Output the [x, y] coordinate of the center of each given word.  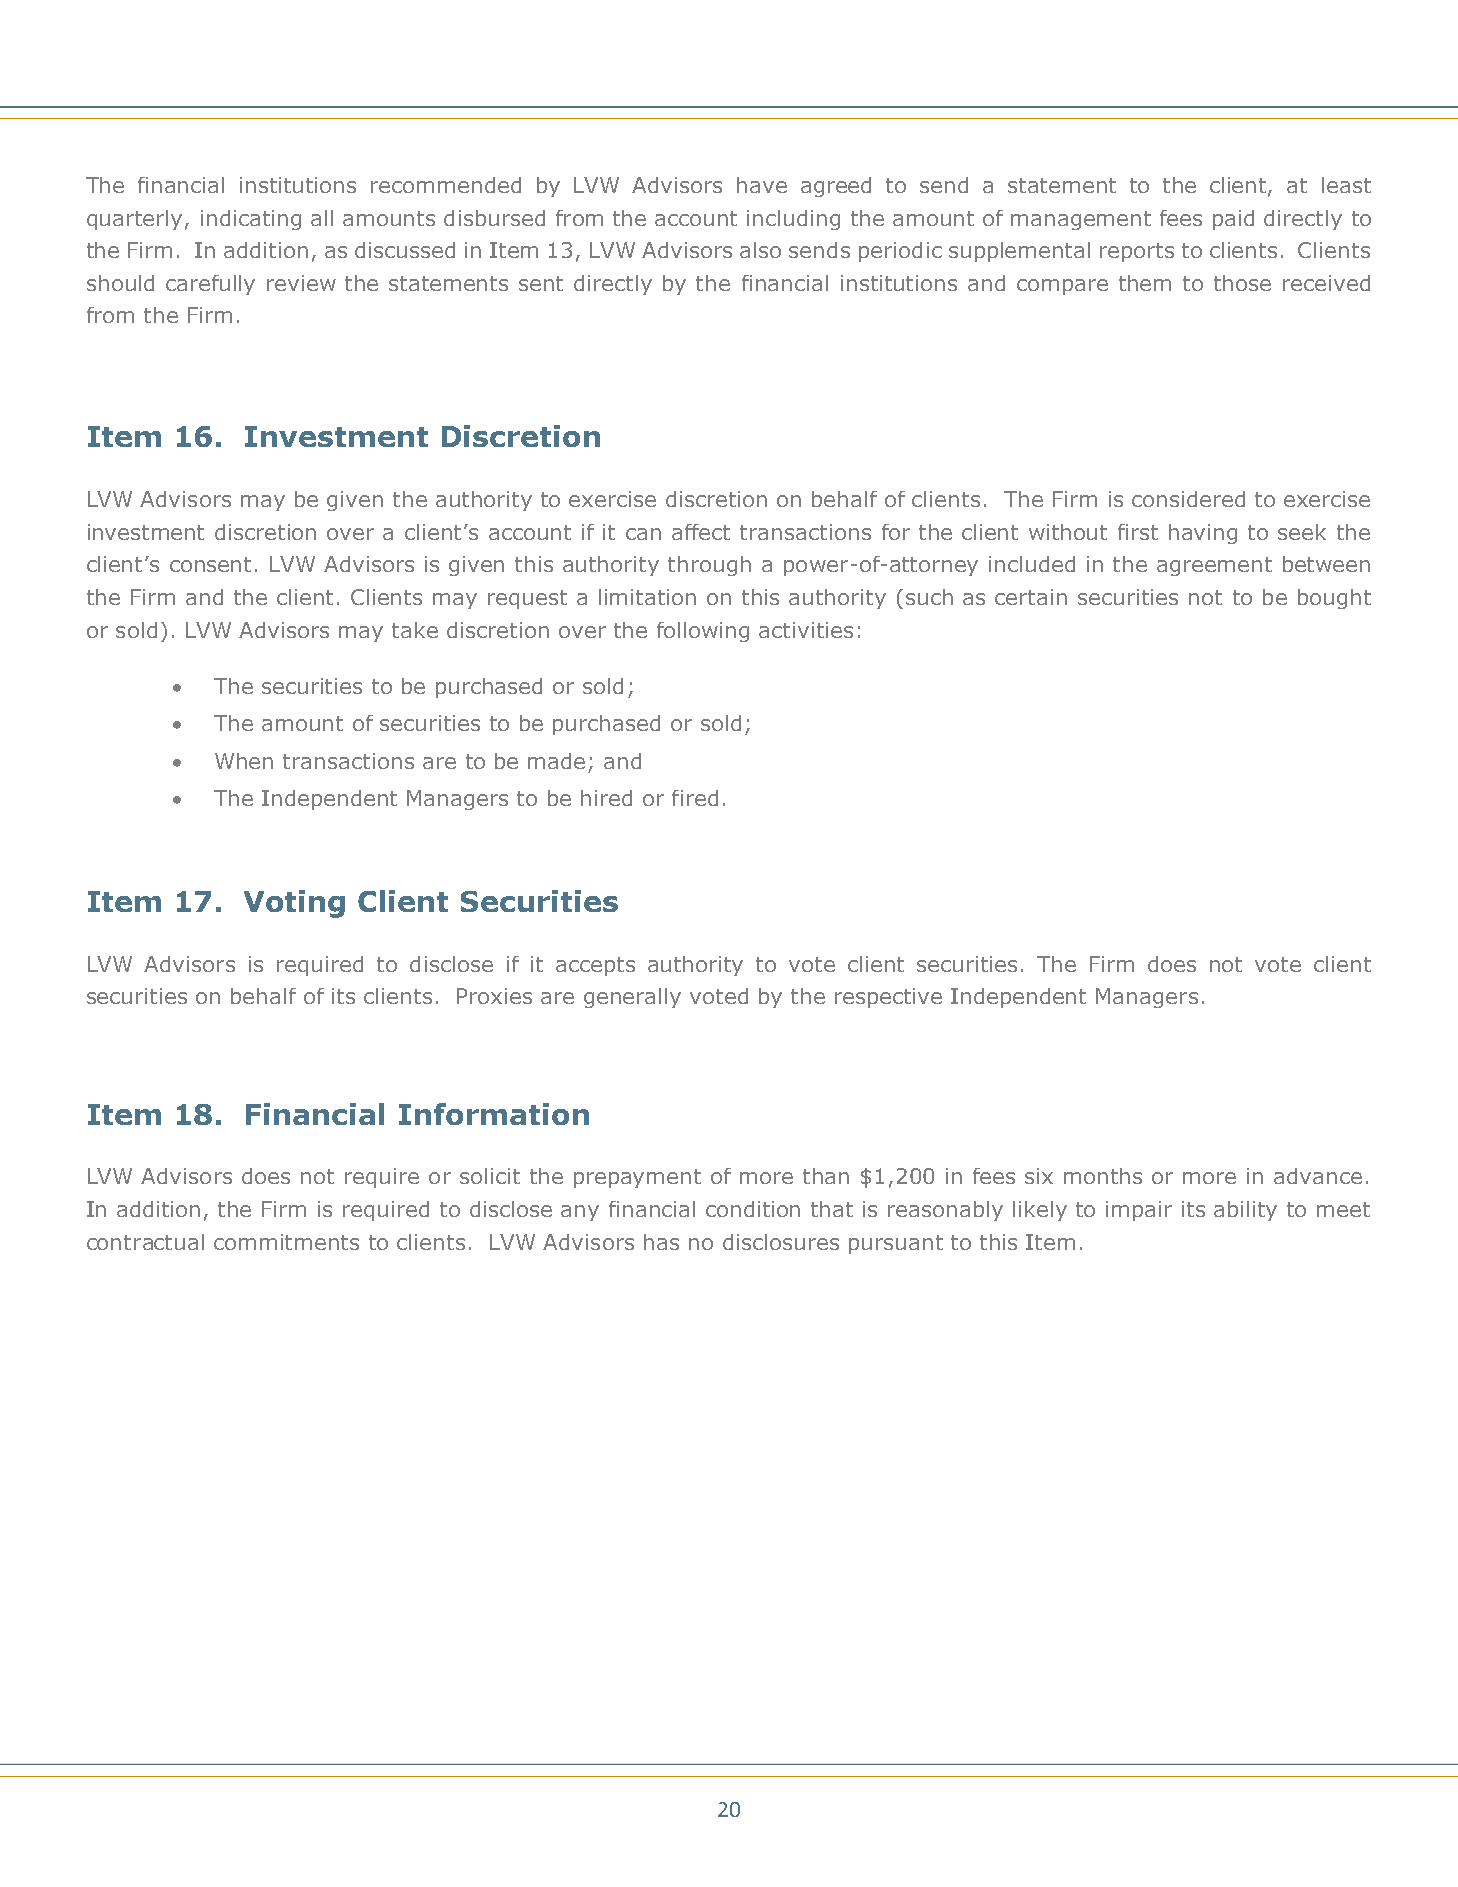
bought [1334, 599]
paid [1233, 220]
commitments [286, 1242]
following [703, 632]
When [244, 761]
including [793, 220]
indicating [251, 220]
